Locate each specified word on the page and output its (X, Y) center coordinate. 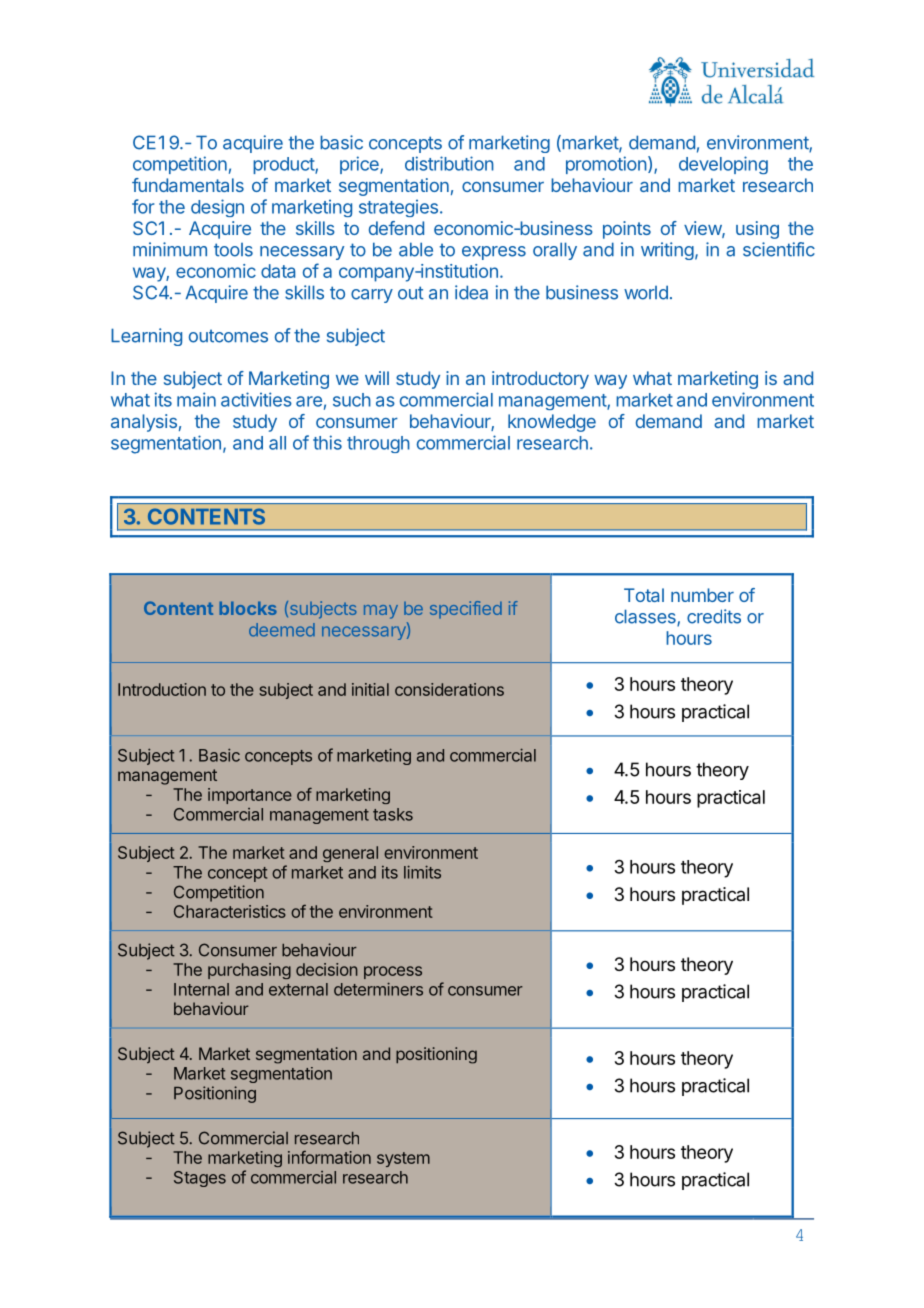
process (393, 972)
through (378, 444)
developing (723, 165)
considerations (449, 689)
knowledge (552, 423)
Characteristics (230, 911)
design (217, 208)
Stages (200, 1179)
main (196, 399)
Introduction (162, 689)
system (403, 1159)
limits (422, 872)
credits (714, 616)
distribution (449, 163)
